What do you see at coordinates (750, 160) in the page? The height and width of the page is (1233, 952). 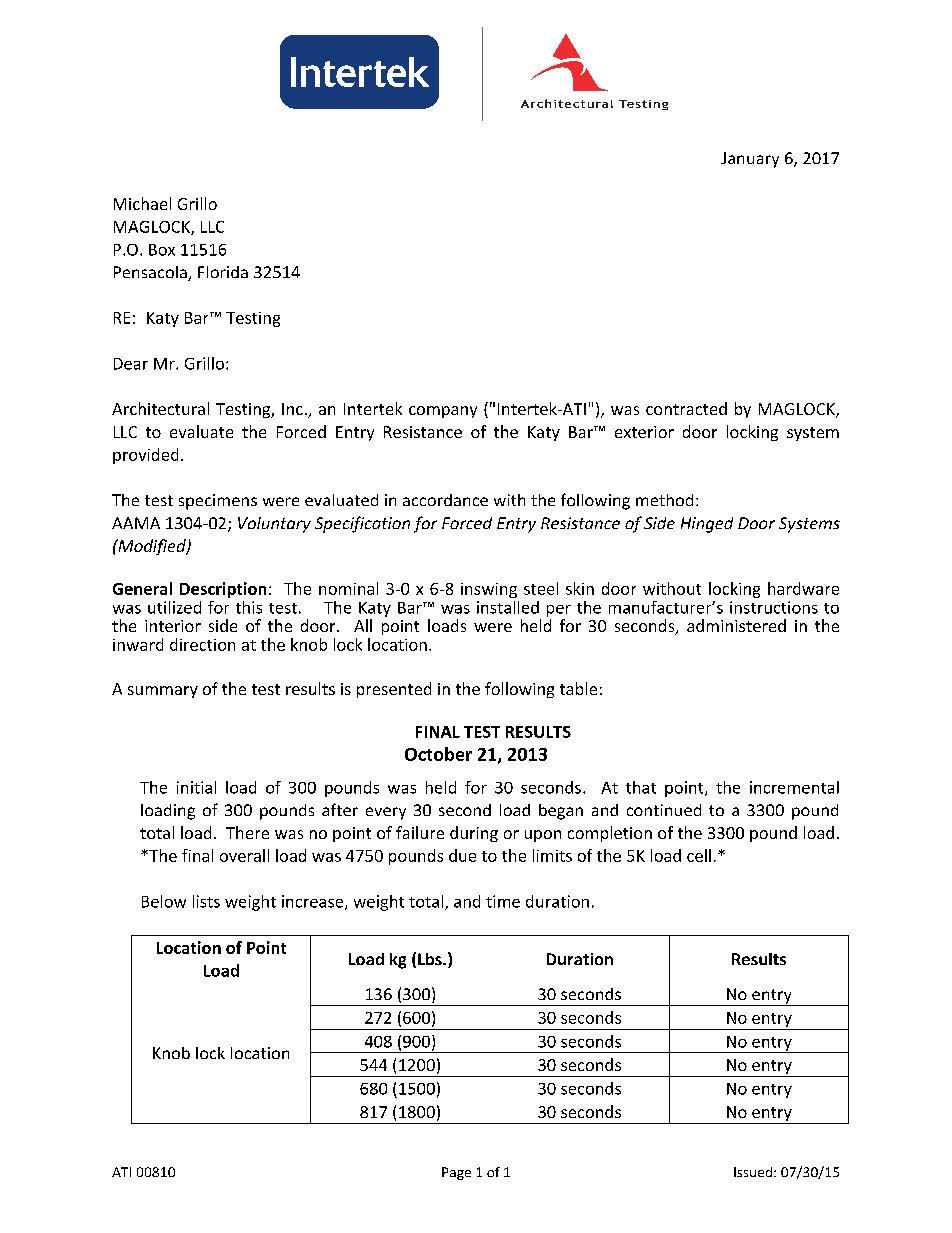 I see `January` at bounding box center [750, 160].
